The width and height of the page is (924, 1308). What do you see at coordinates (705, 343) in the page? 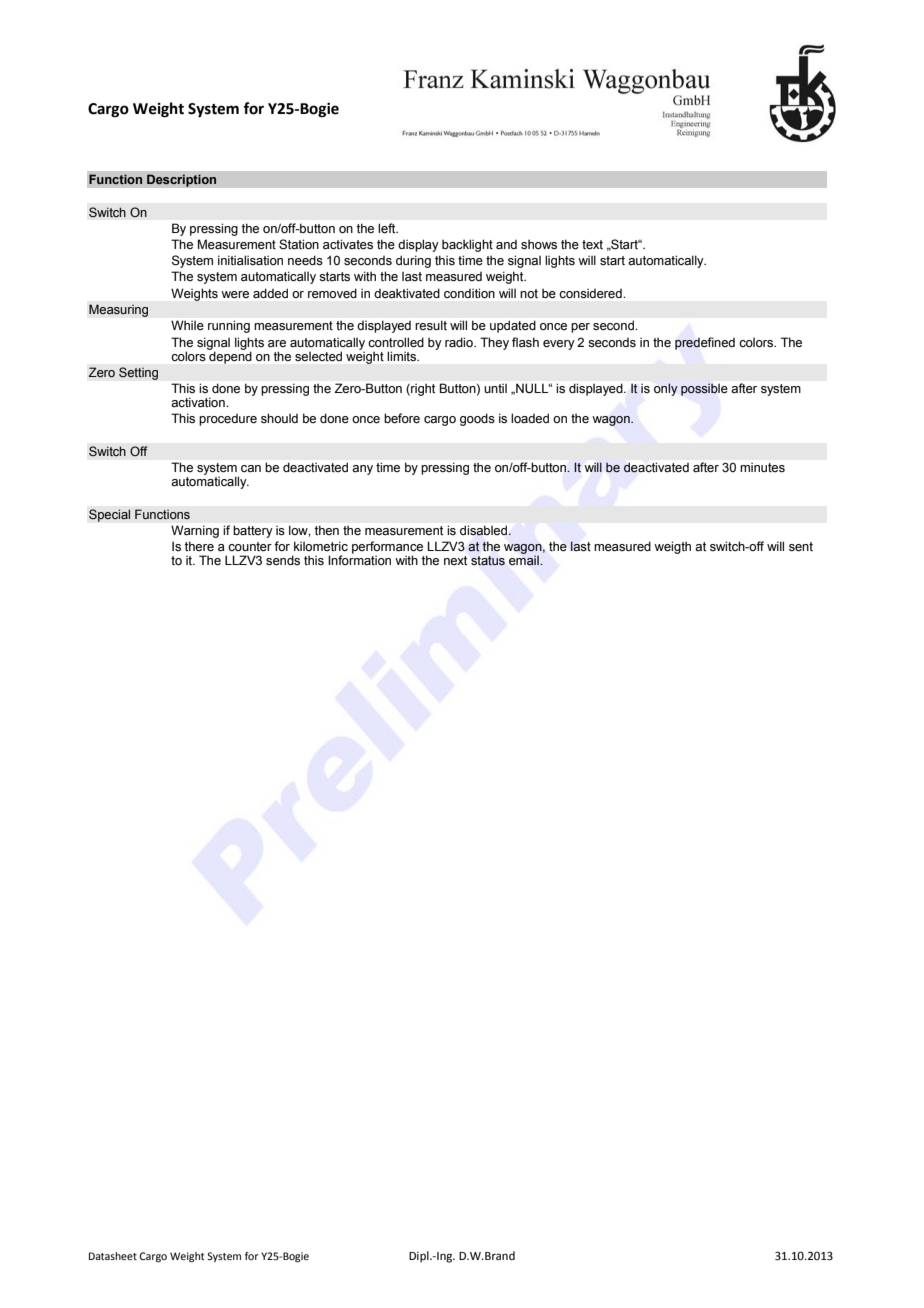
I see `predefined` at bounding box center [705, 343].
